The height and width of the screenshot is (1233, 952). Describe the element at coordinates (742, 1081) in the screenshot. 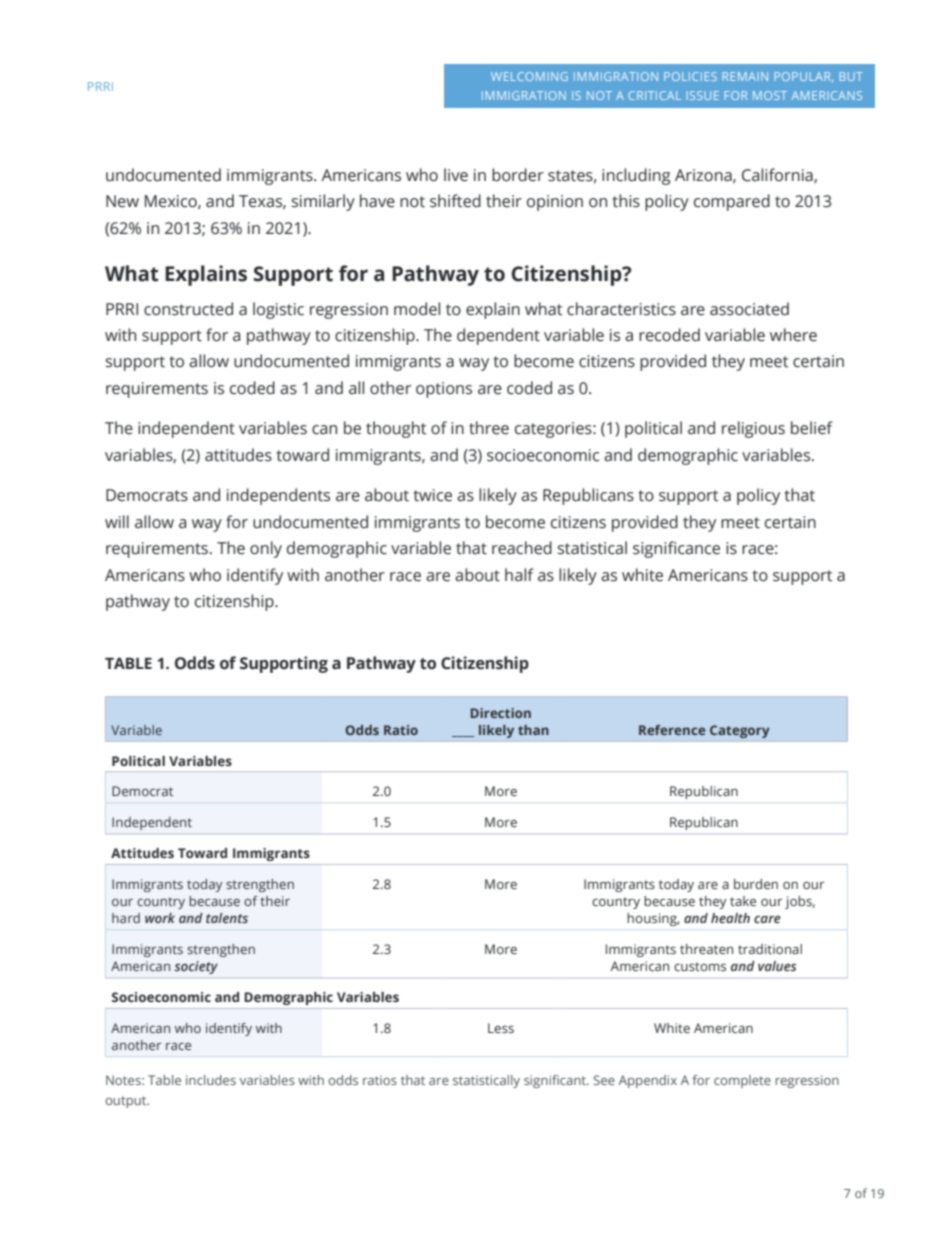

I see `complete` at that location.
